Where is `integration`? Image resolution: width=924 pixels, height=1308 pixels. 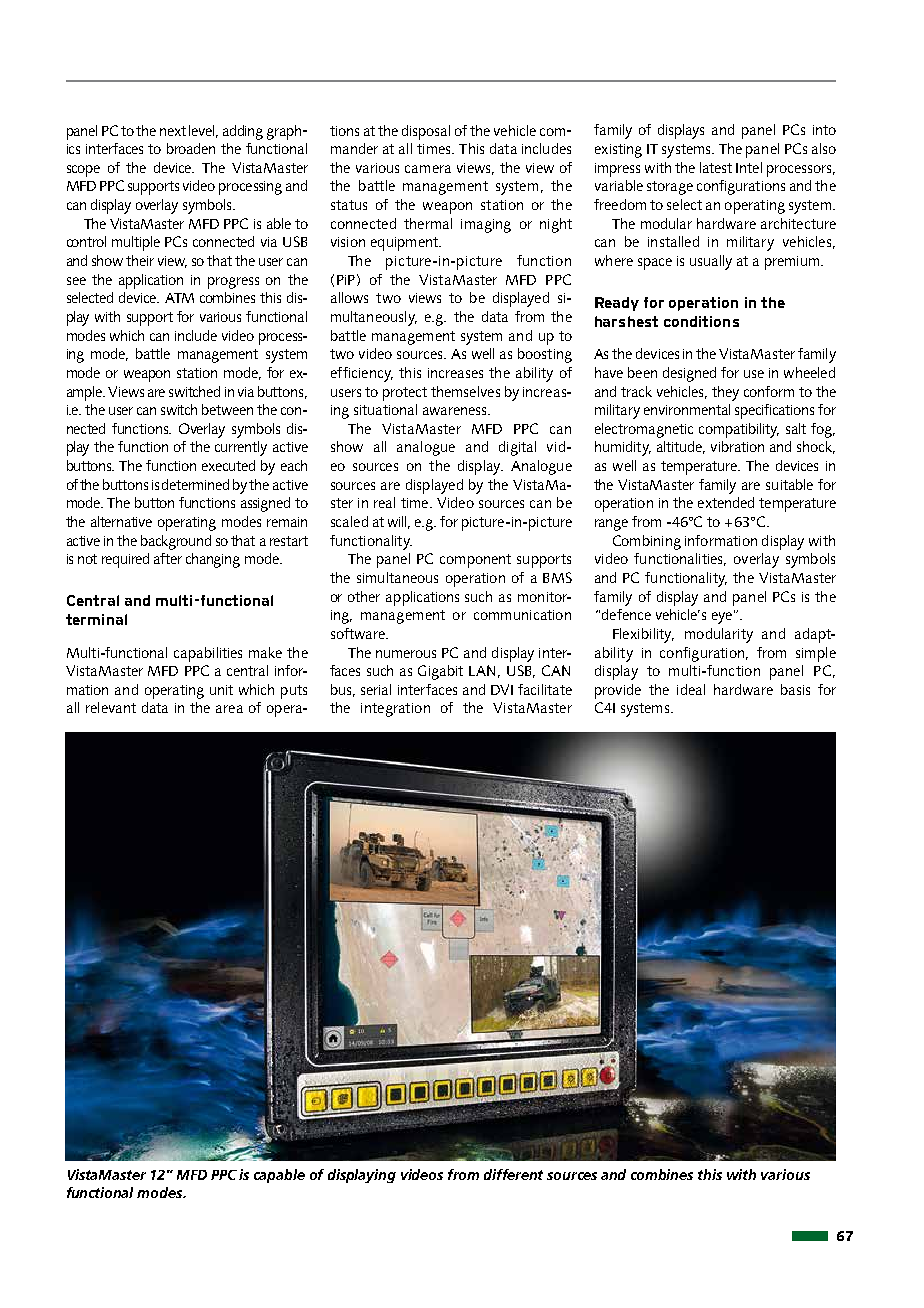
integration is located at coordinates (395, 710).
